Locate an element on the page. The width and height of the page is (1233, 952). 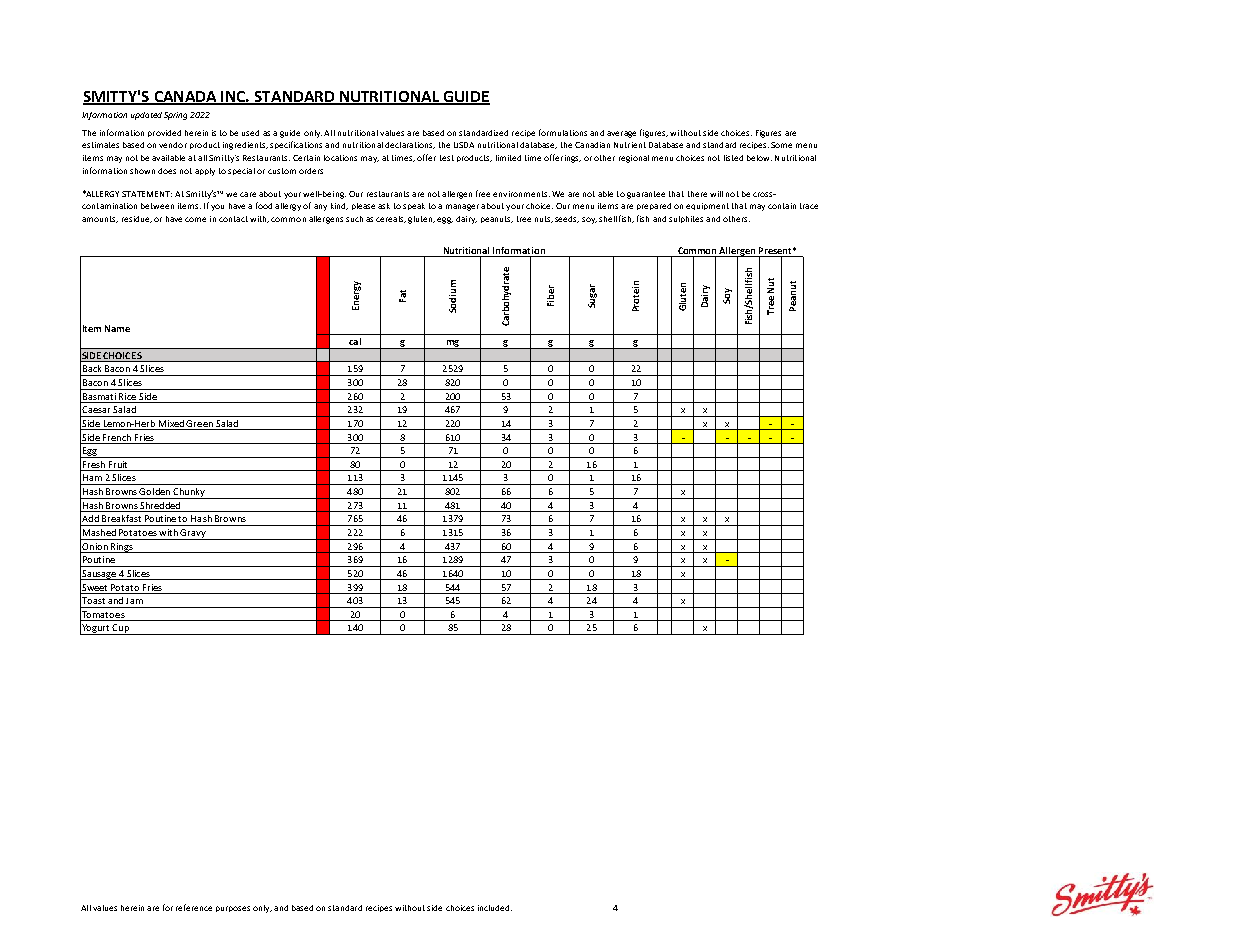
reference is located at coordinates (194, 907).
